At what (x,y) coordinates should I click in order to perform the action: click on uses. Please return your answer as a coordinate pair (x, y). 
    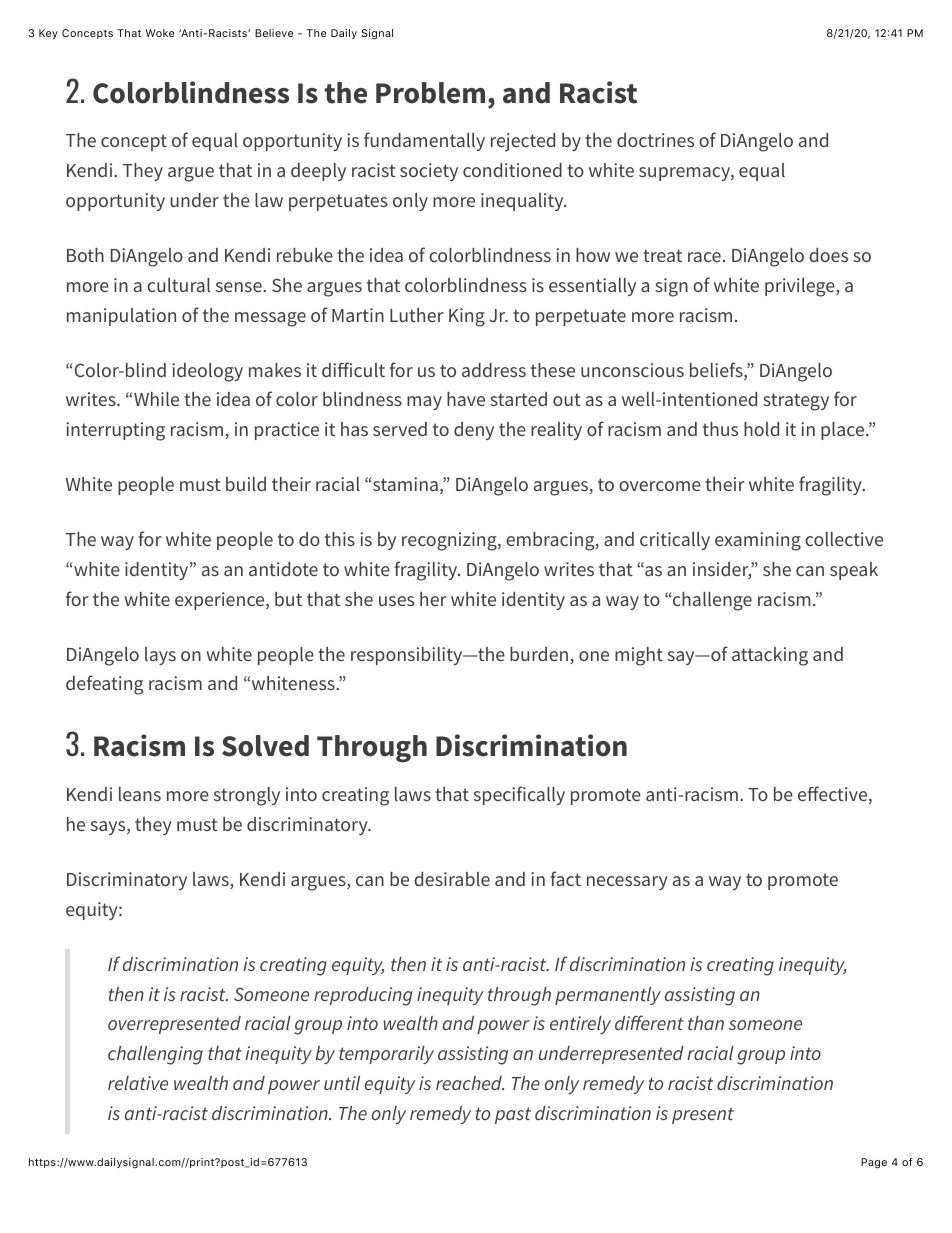
    Looking at the image, I should click on (396, 601).
